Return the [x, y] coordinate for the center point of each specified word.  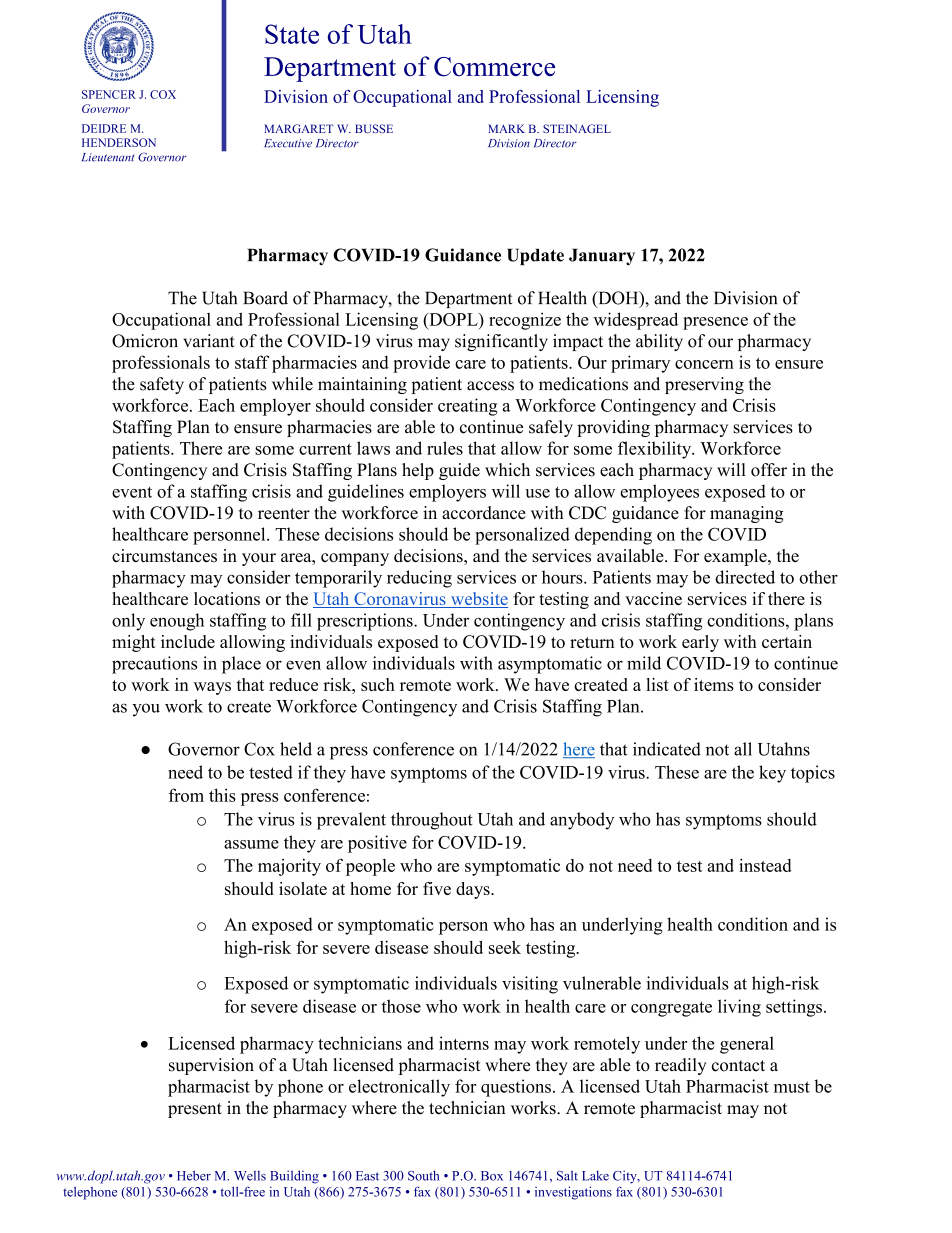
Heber [194, 1175]
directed [745, 577]
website [478, 600]
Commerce [494, 67]
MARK [506, 128]
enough [177, 622]
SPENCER [109, 94]
